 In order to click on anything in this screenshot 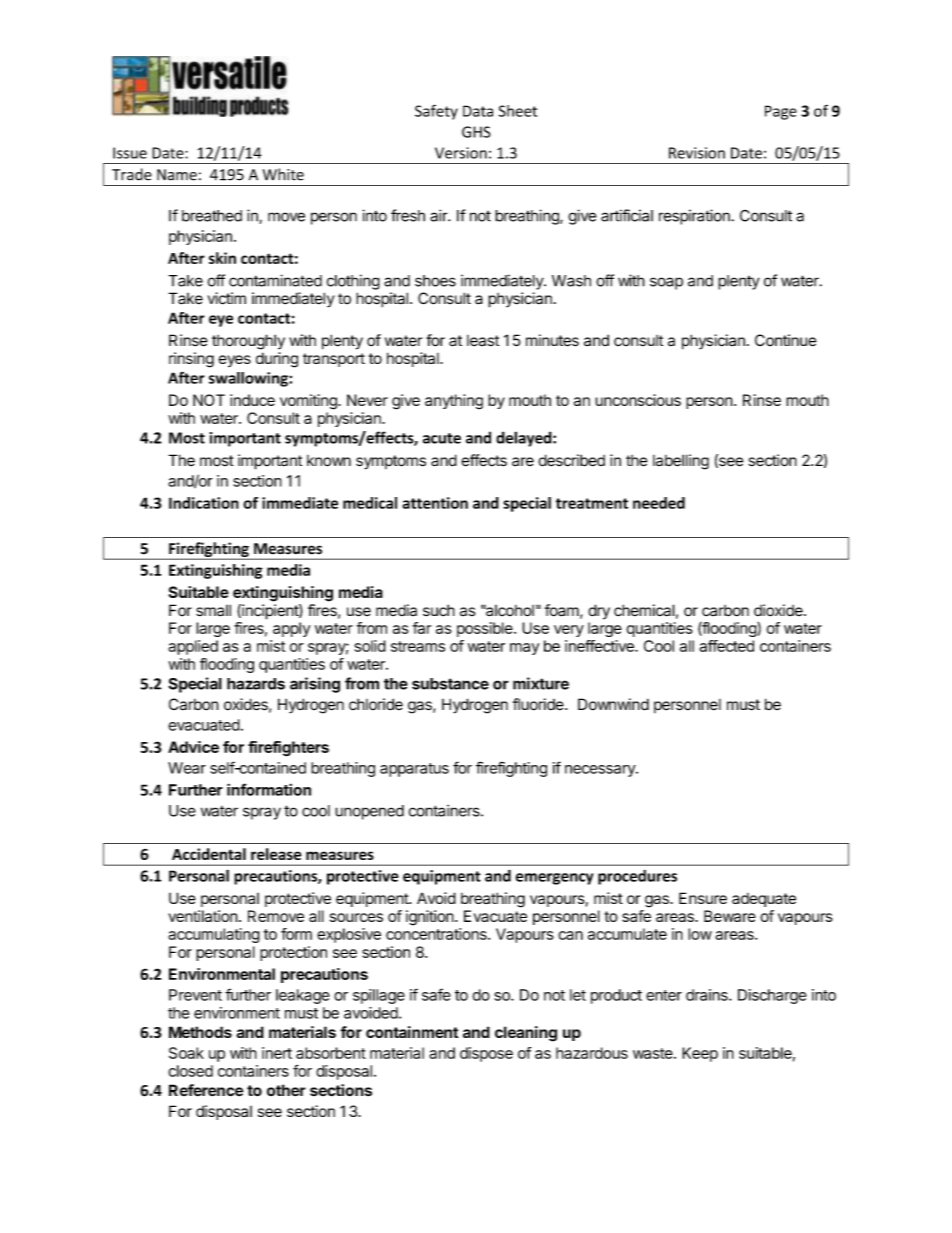, I will do `click(454, 402)`.
